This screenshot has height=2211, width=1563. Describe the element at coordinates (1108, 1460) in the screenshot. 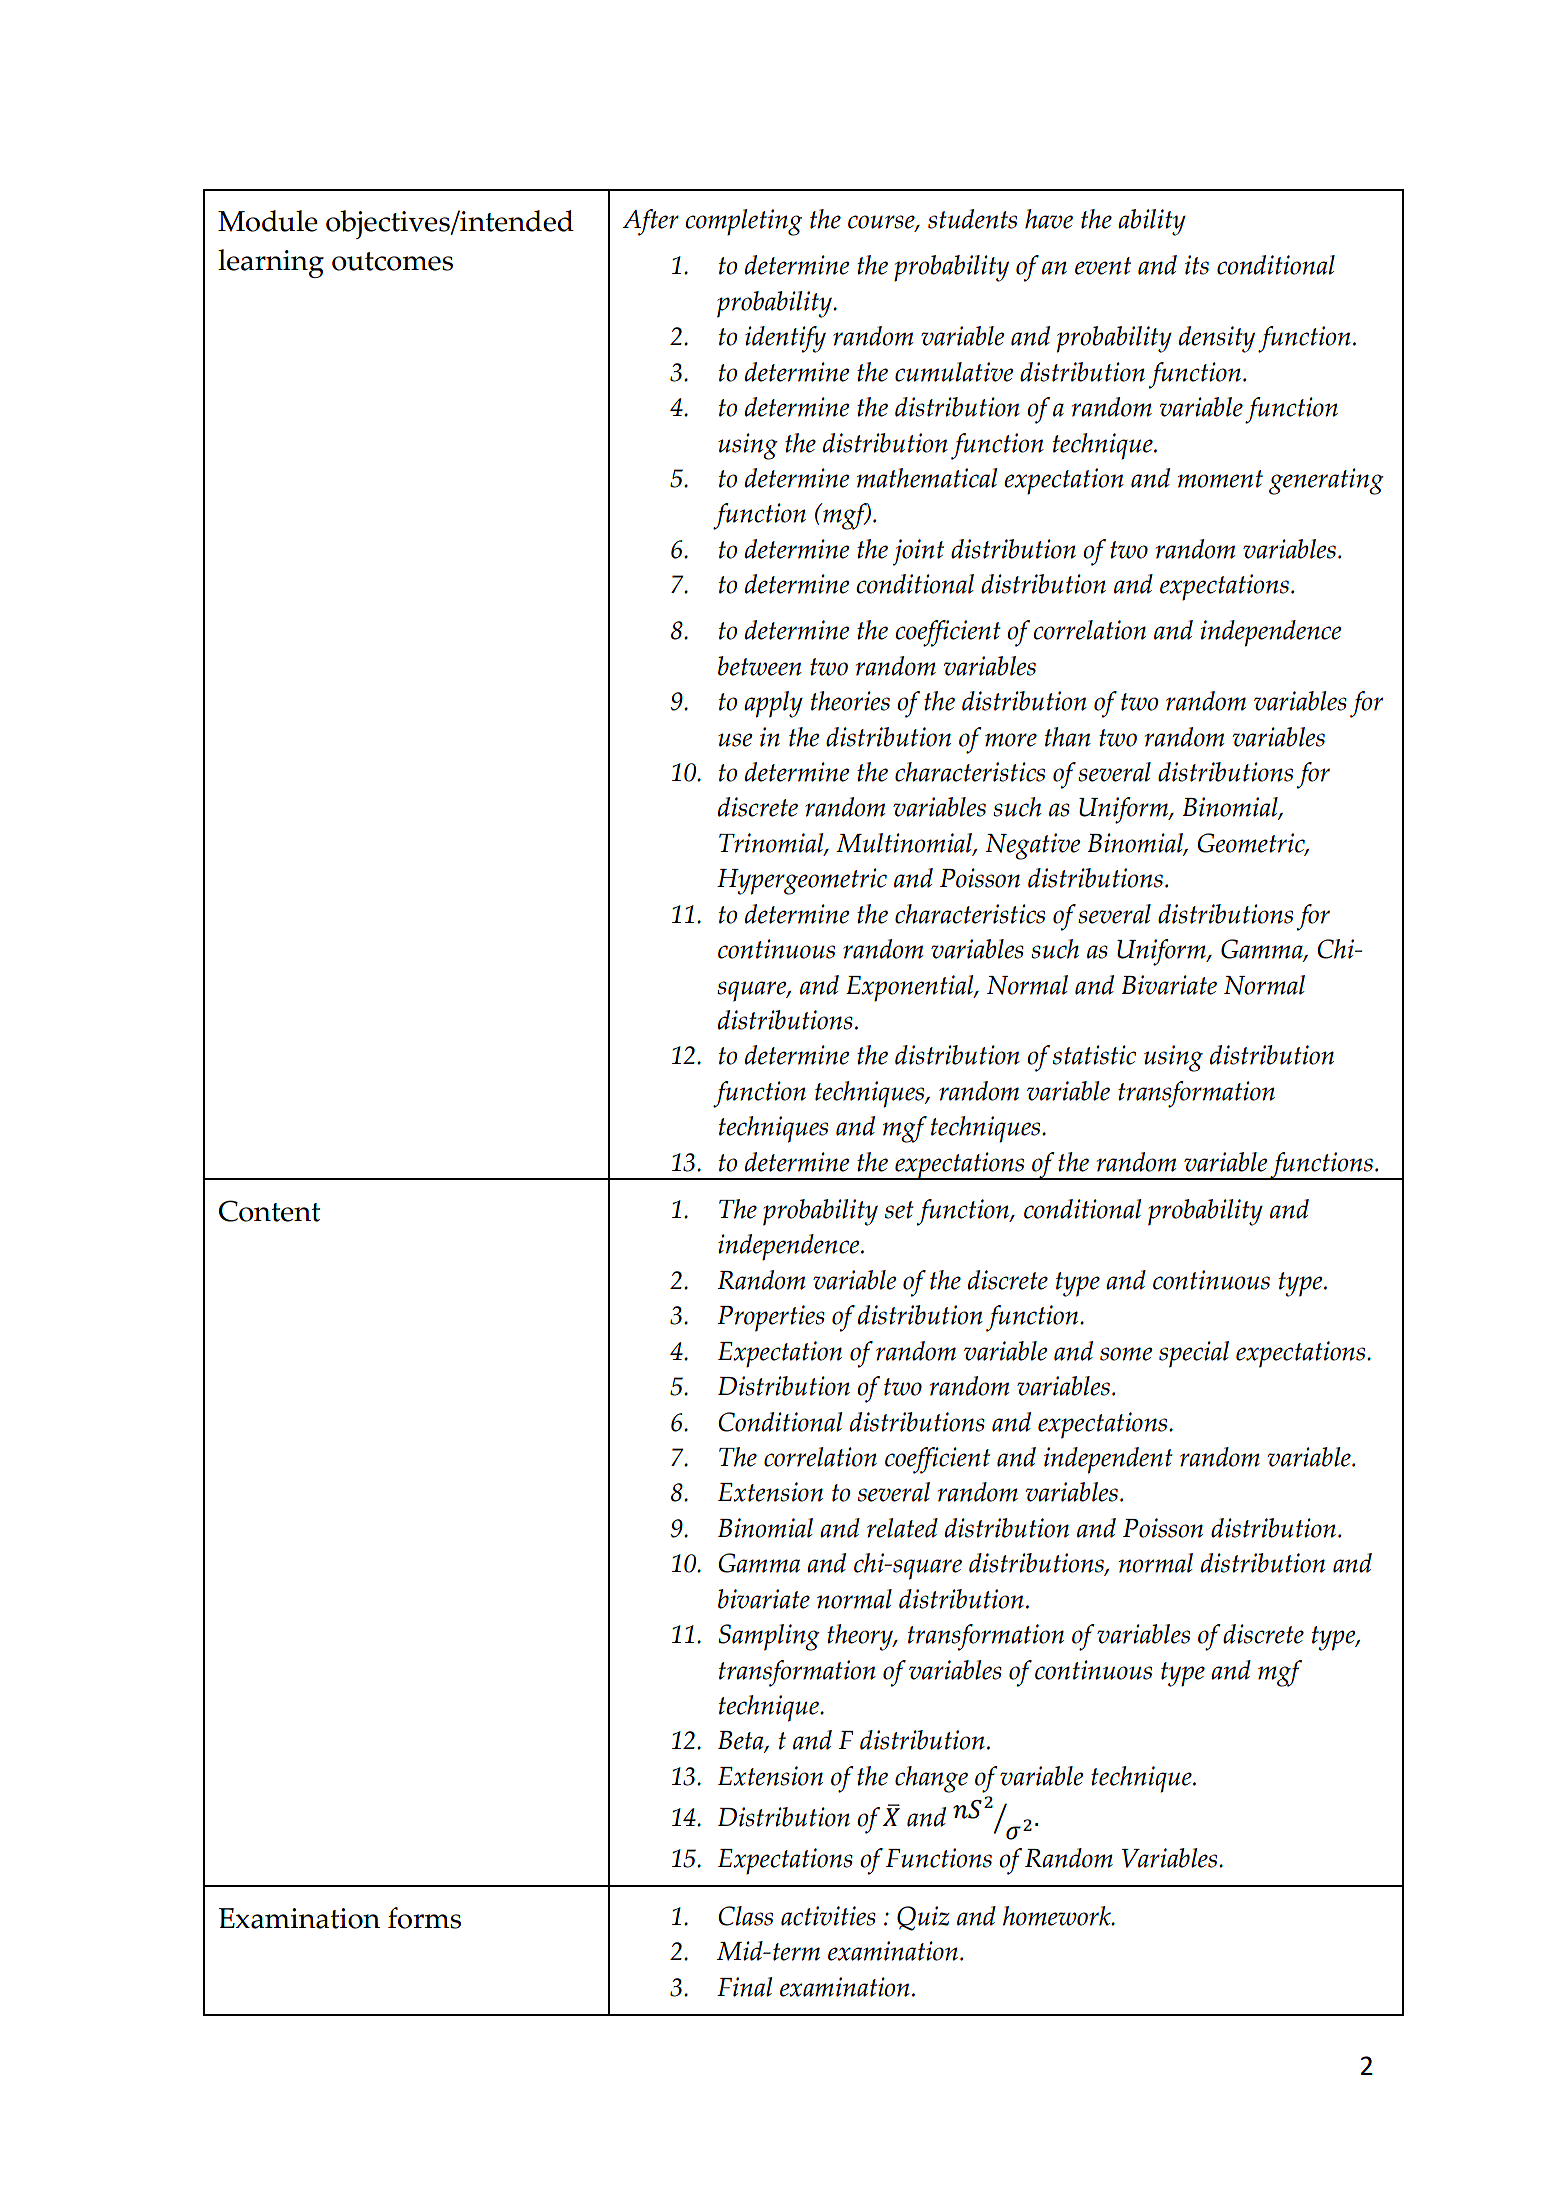

I see `independent` at that location.
